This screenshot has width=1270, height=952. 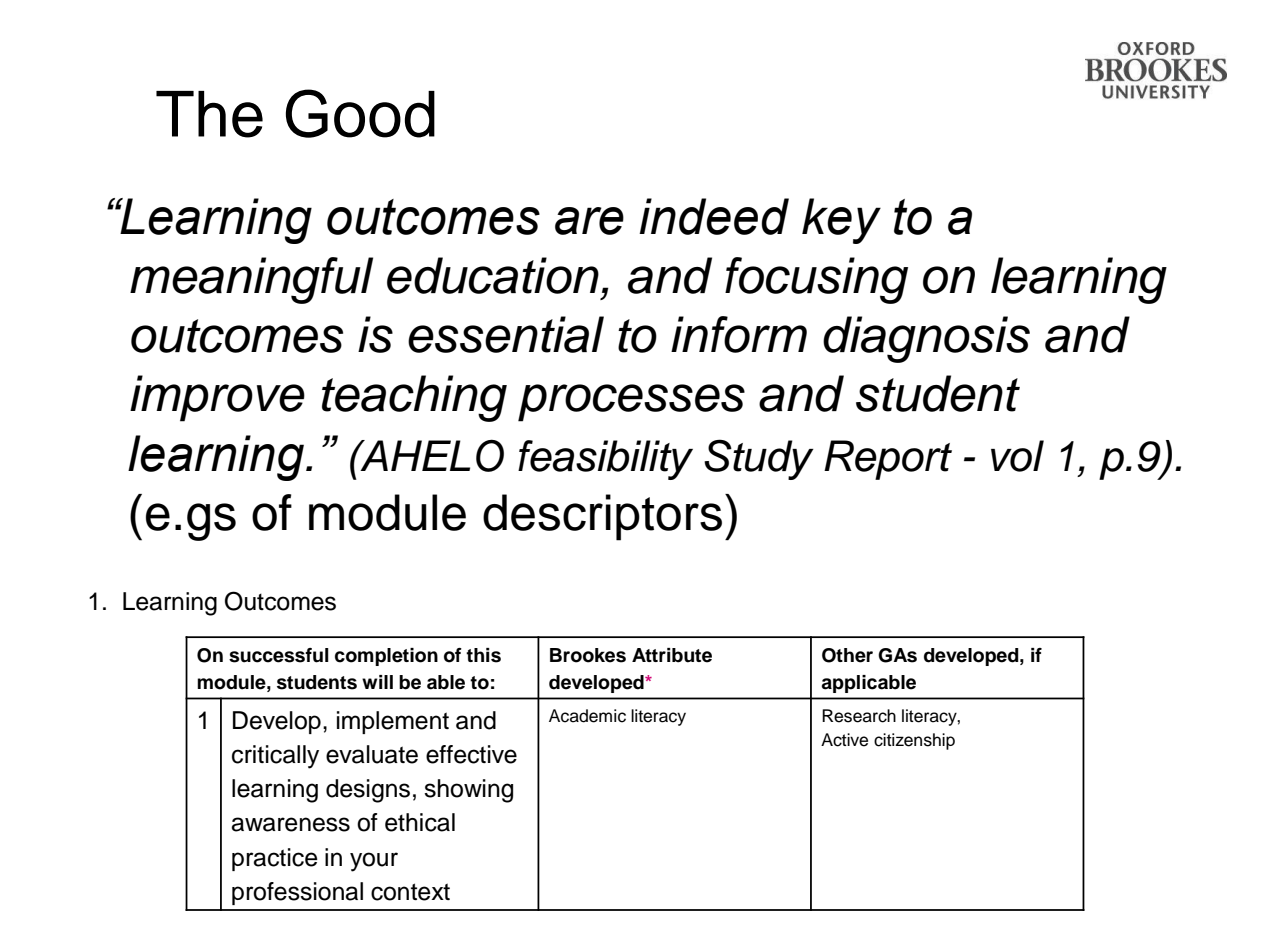 What do you see at coordinates (841, 221) in the screenshot?
I see `key` at bounding box center [841, 221].
